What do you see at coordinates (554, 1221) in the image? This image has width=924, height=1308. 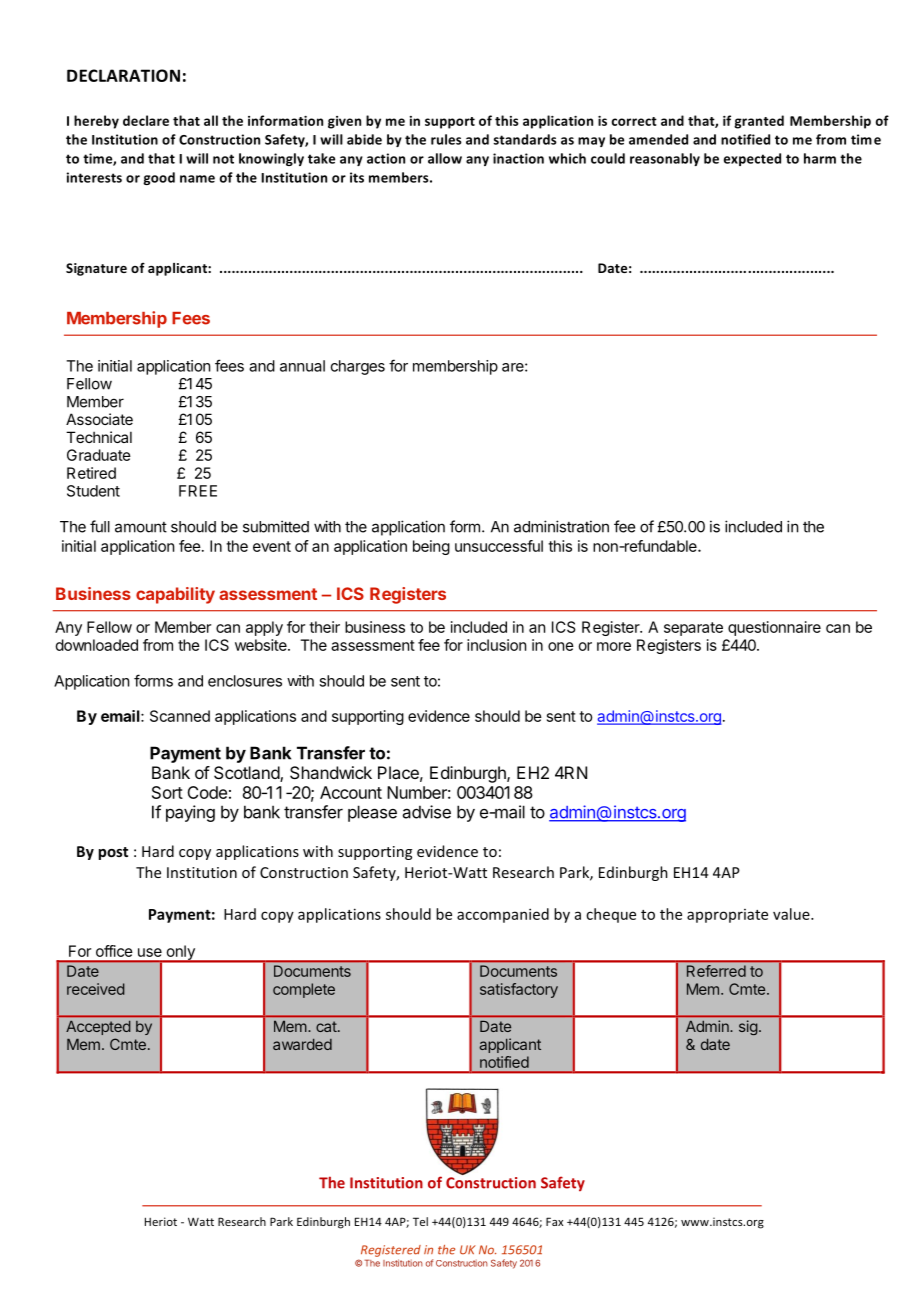 I see `Fax` at bounding box center [554, 1221].
